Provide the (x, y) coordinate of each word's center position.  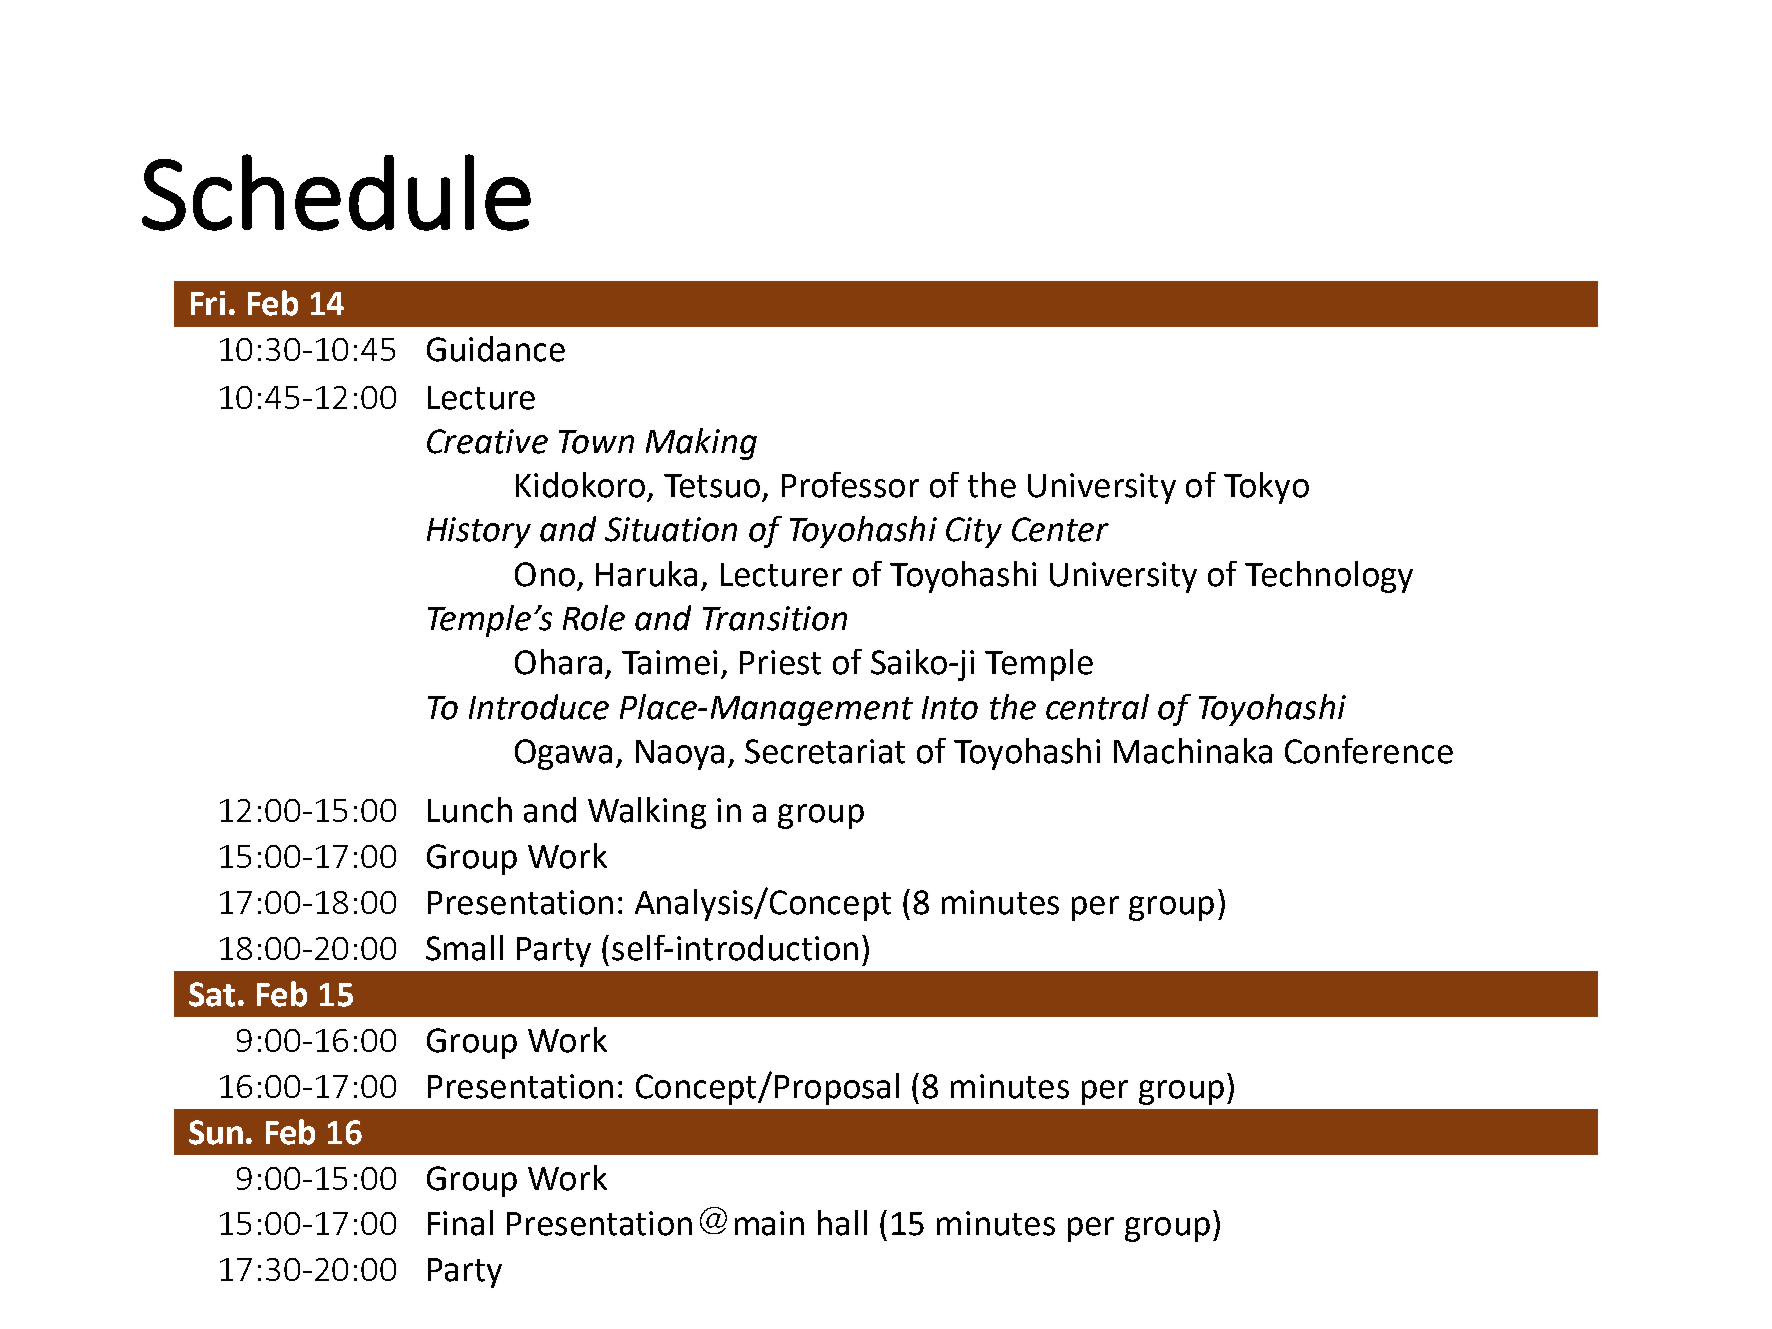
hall (842, 1223)
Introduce (539, 707)
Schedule (336, 192)
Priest (780, 662)
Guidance (496, 349)
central (1097, 707)
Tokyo (1266, 488)
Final (460, 1223)
